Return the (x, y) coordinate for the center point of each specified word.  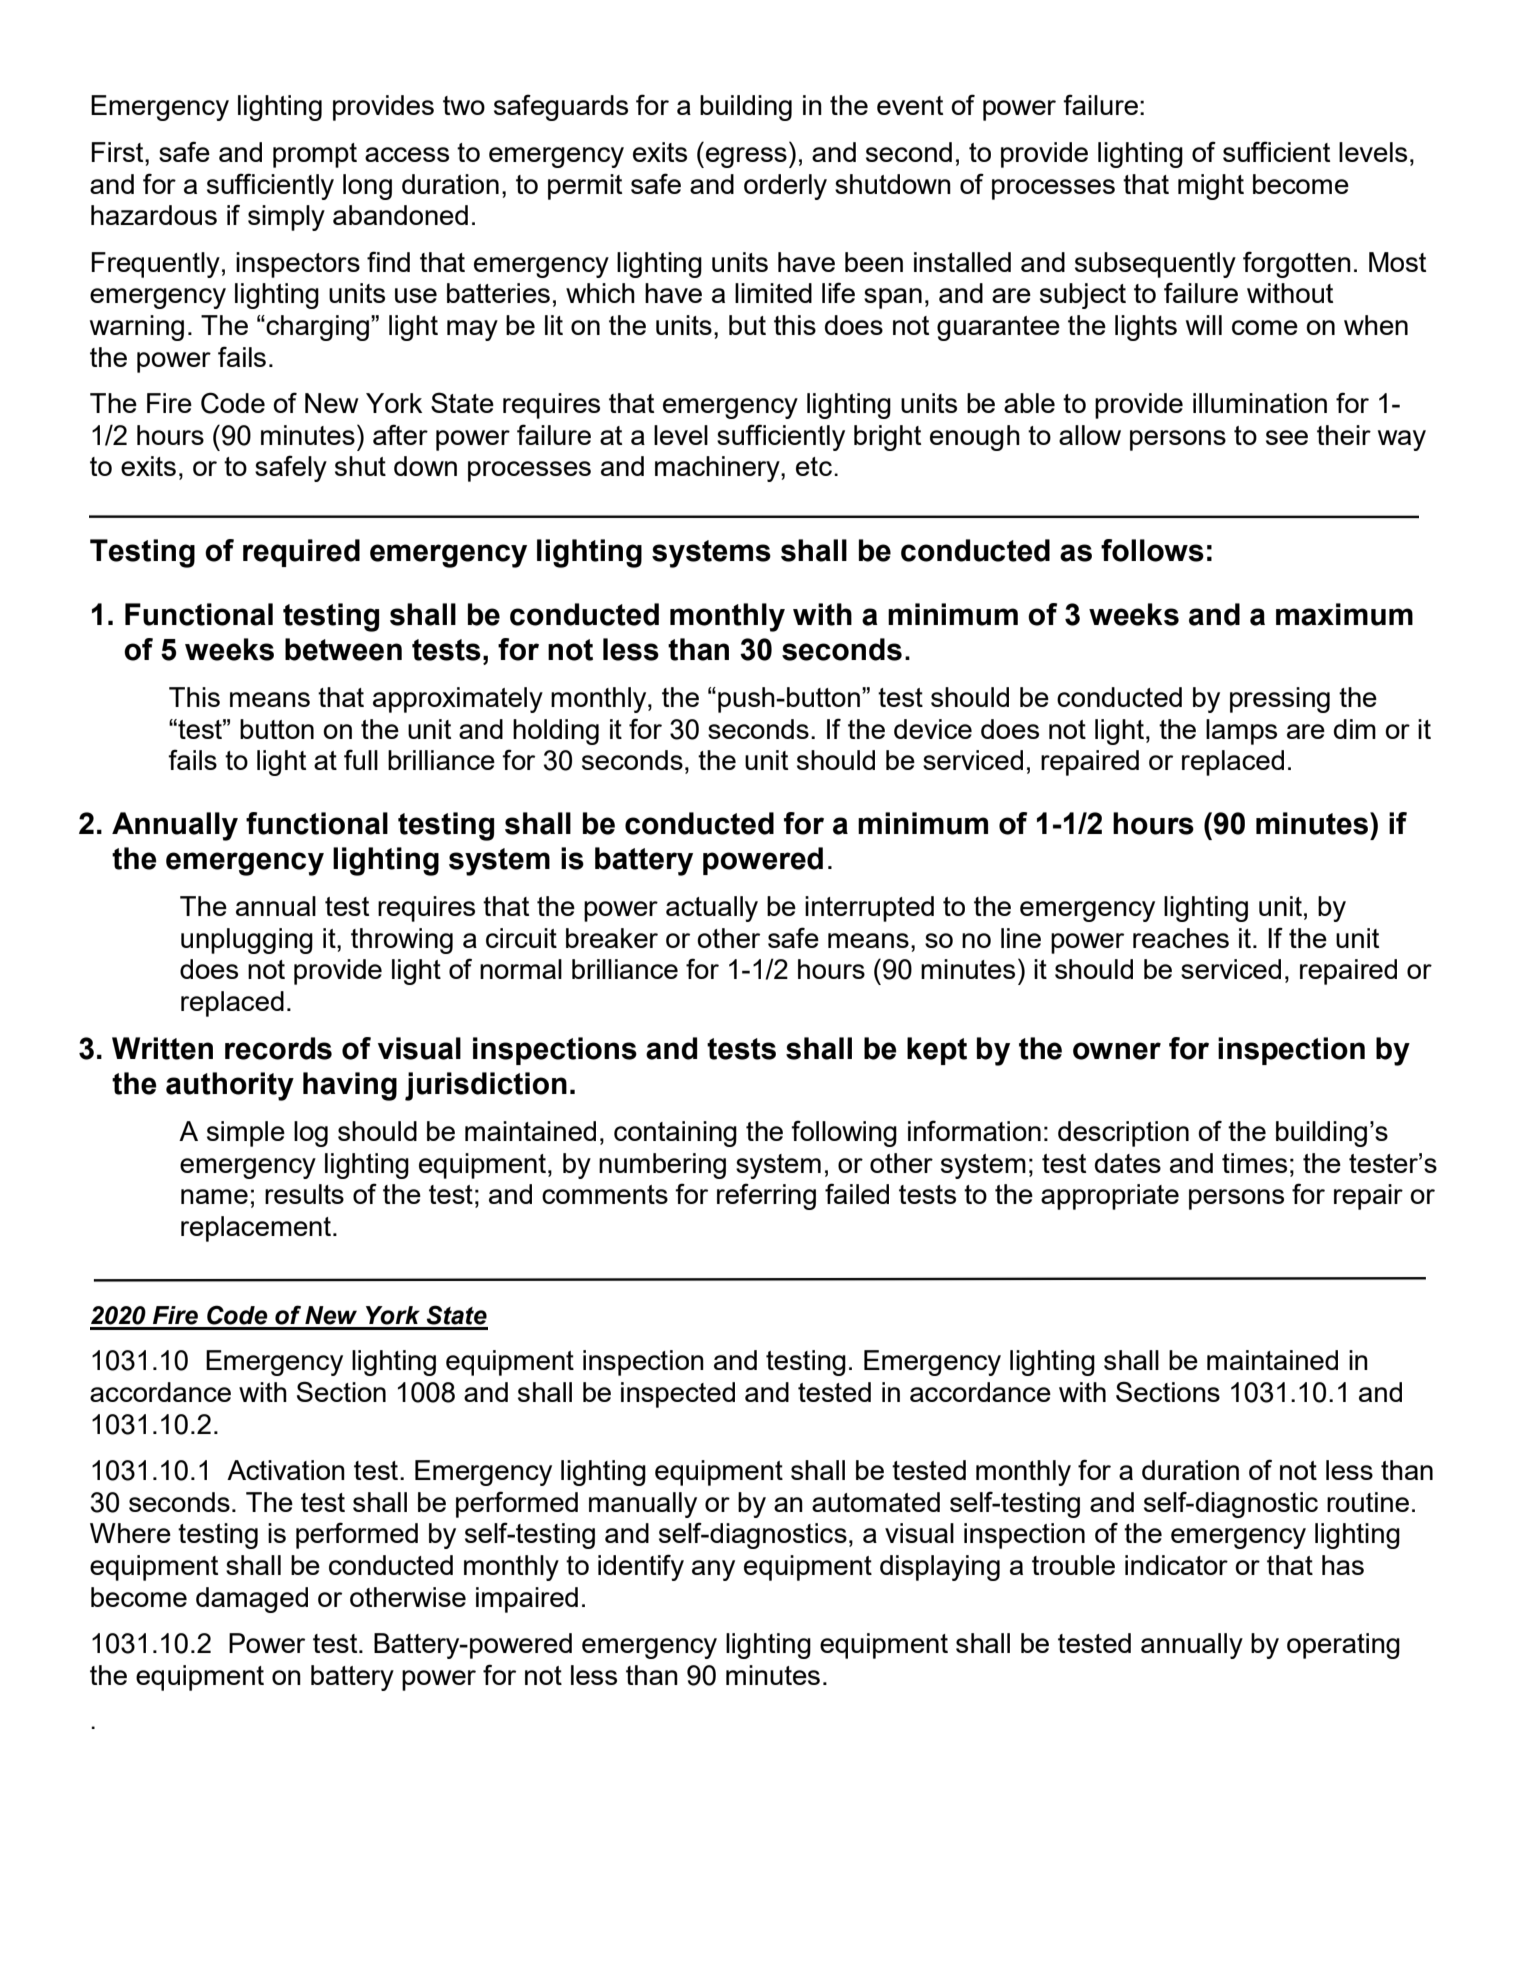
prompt (315, 155)
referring (766, 1196)
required (301, 553)
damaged (252, 1600)
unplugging (247, 941)
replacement (256, 1229)
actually (712, 909)
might (1211, 187)
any (713, 1570)
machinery (718, 469)
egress (746, 157)
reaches (1181, 938)
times (1254, 1163)
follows (1152, 550)
